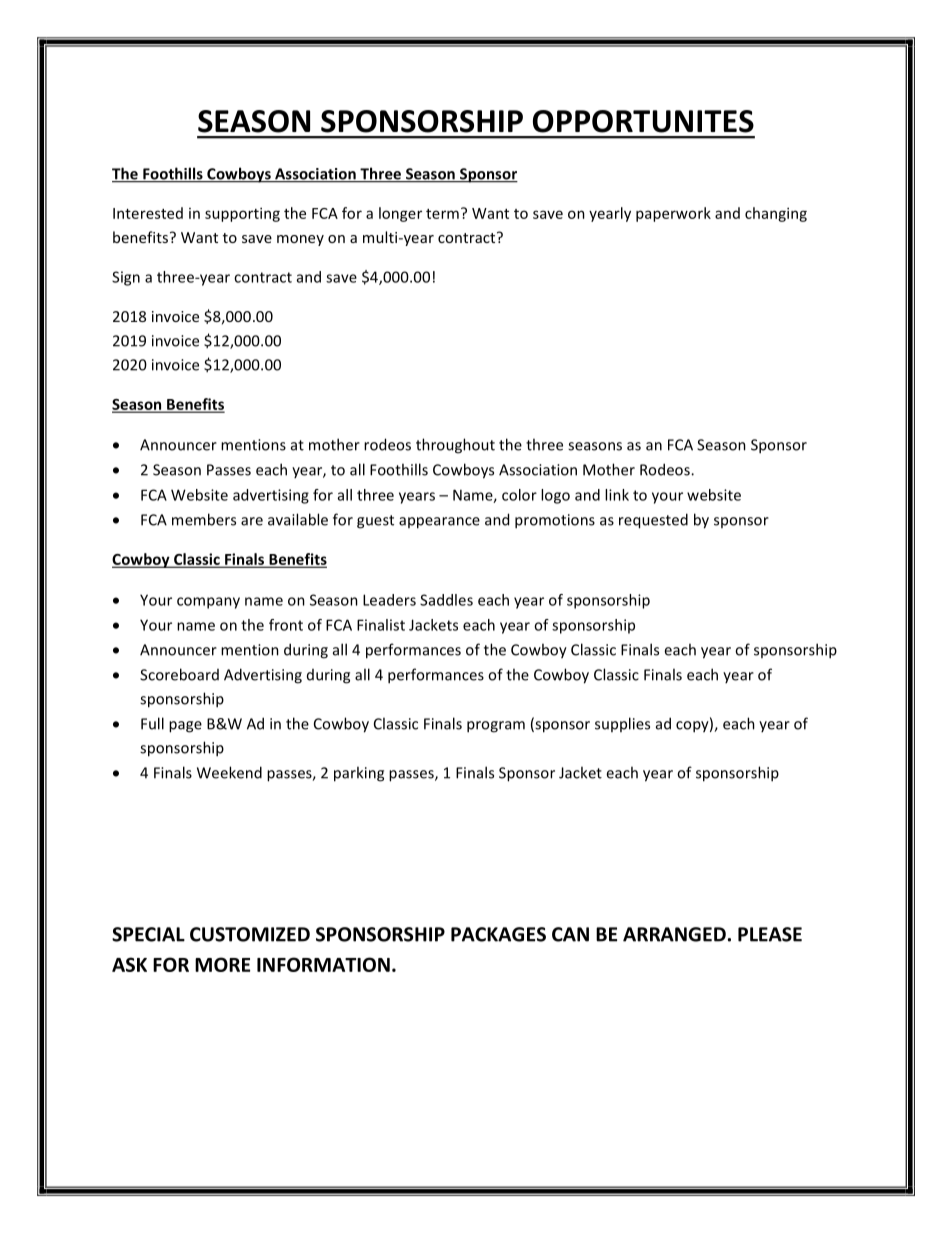 The width and height of the screenshot is (952, 1233). What do you see at coordinates (673, 214) in the screenshot?
I see `paperwork` at bounding box center [673, 214].
